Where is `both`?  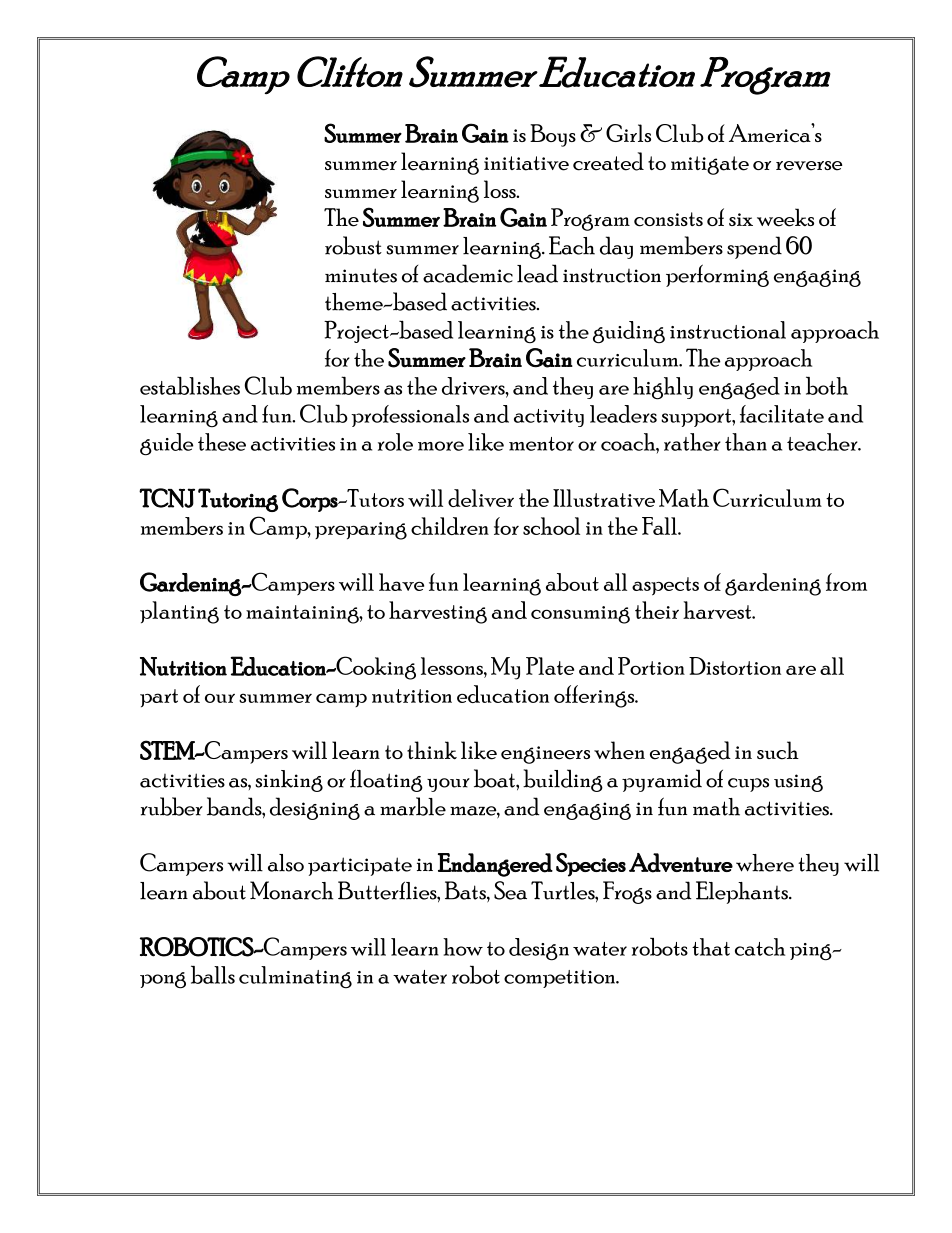 both is located at coordinates (827, 385).
